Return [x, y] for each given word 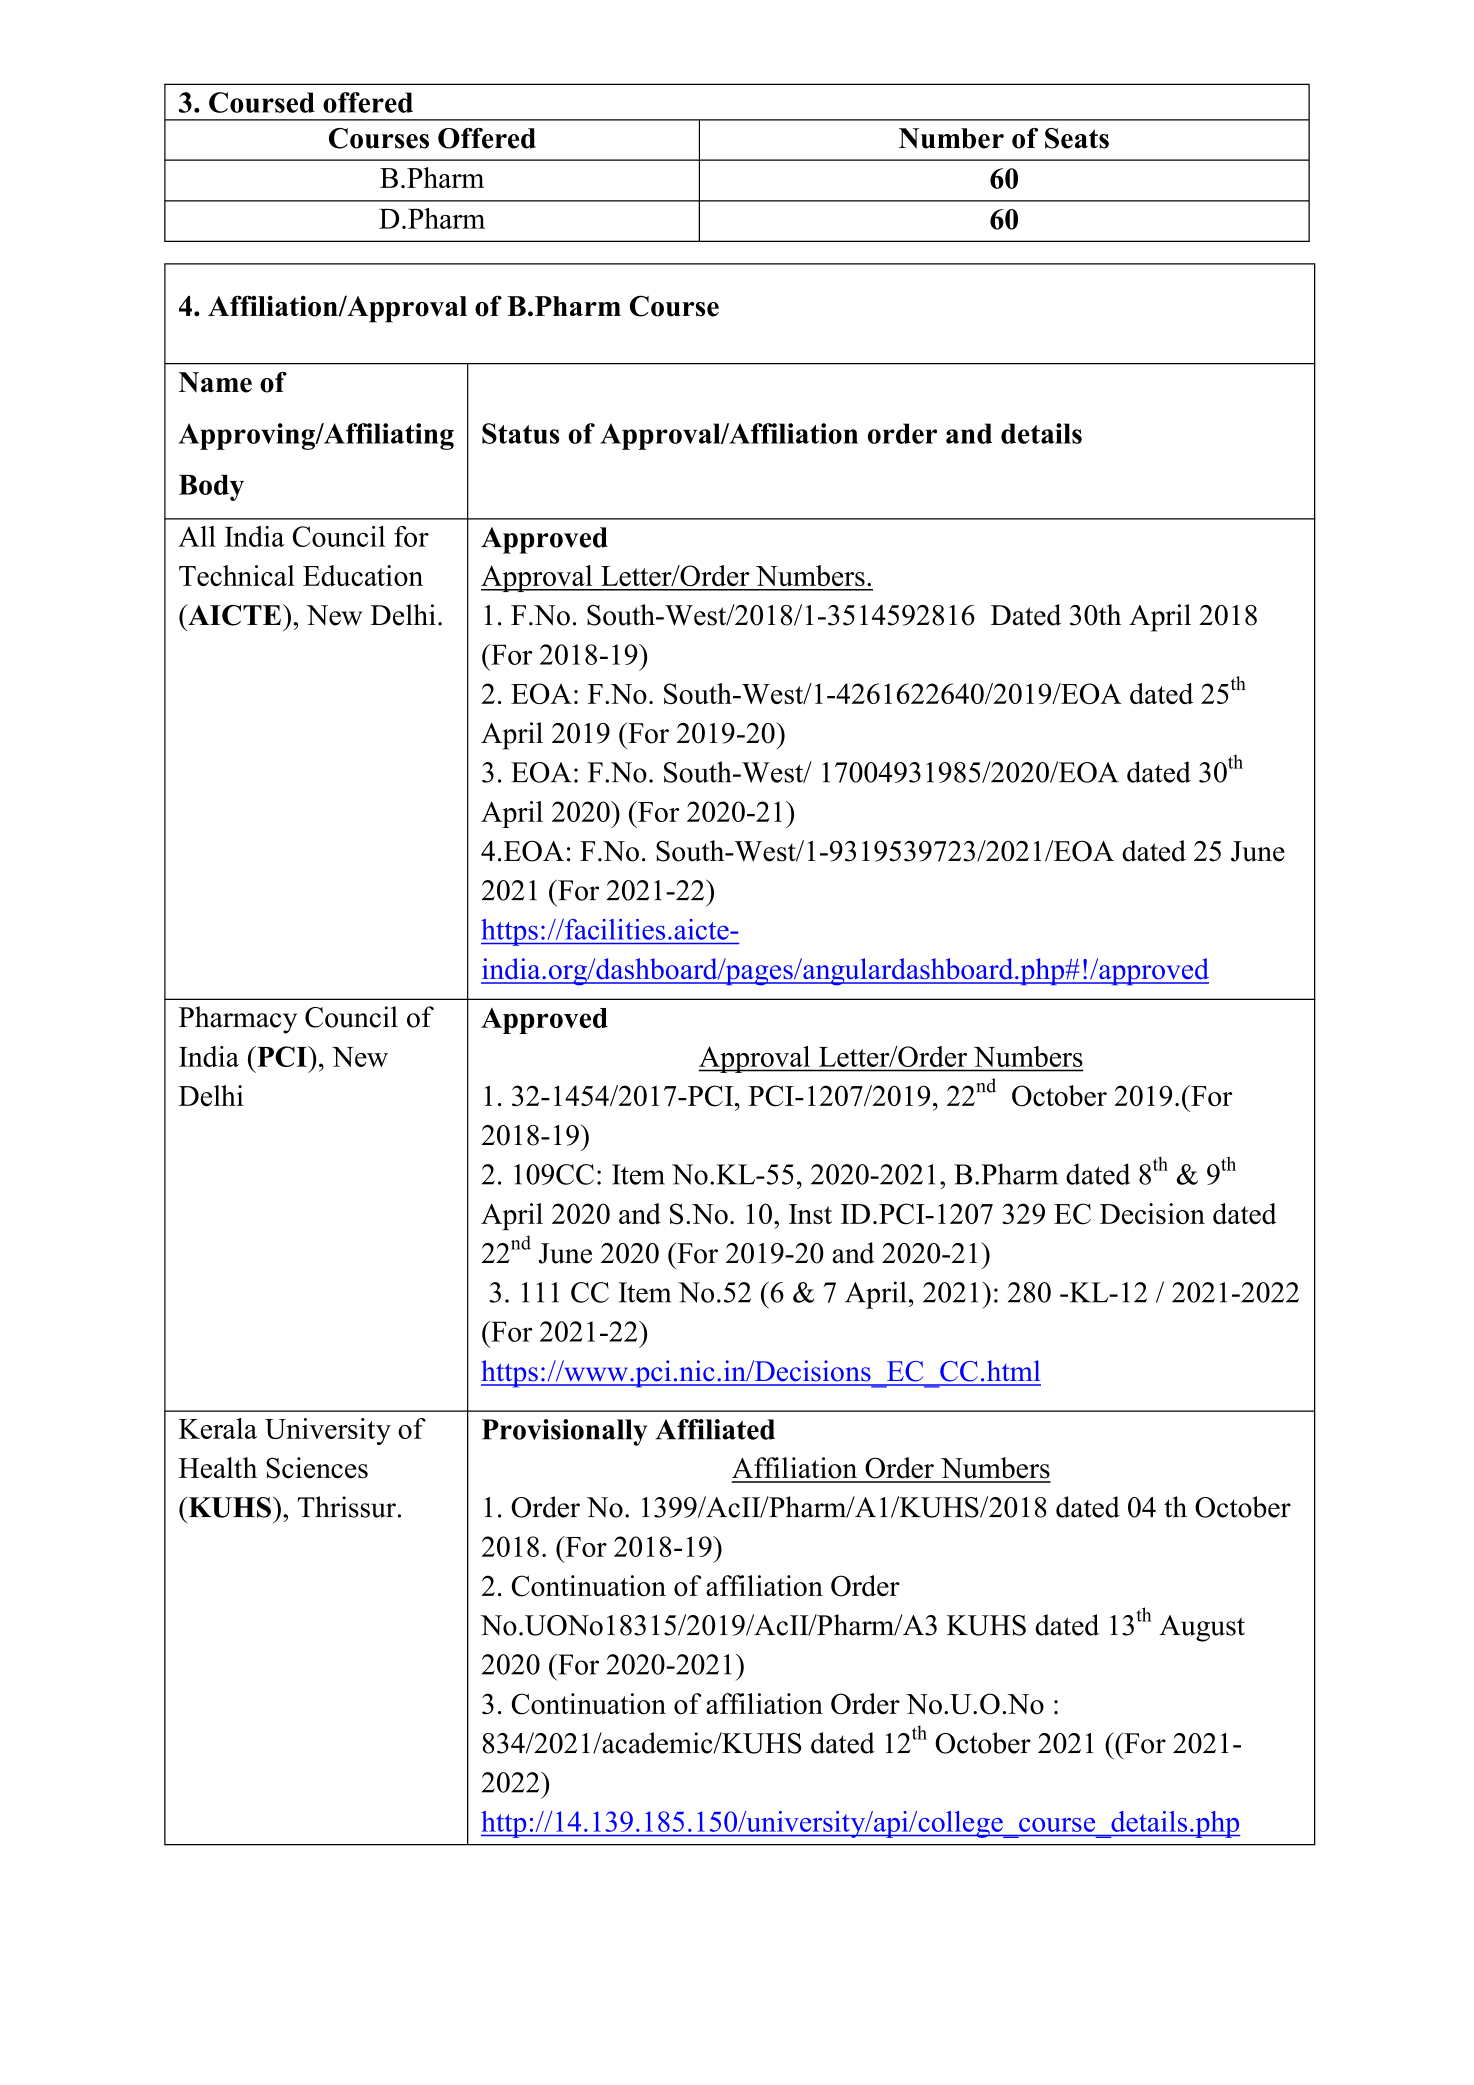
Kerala [218, 1428]
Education [363, 575]
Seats [1077, 138]
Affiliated [715, 1429]
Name [215, 382]
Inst [810, 1214]
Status [521, 433]
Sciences [317, 1468]
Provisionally [564, 1432]
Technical [237, 575]
